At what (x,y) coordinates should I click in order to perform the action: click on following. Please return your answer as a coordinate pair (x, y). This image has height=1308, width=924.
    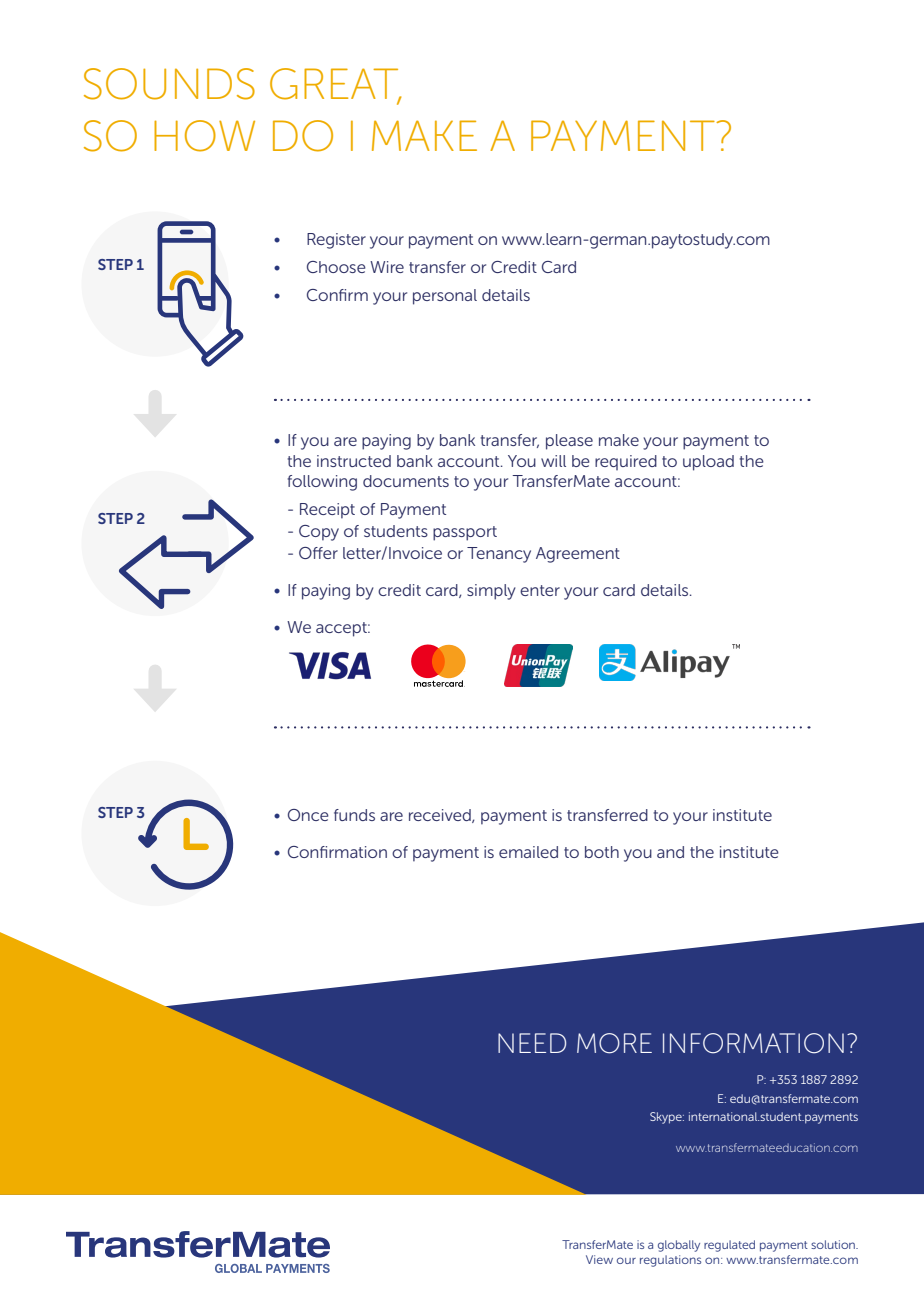
    Looking at the image, I should click on (322, 483).
